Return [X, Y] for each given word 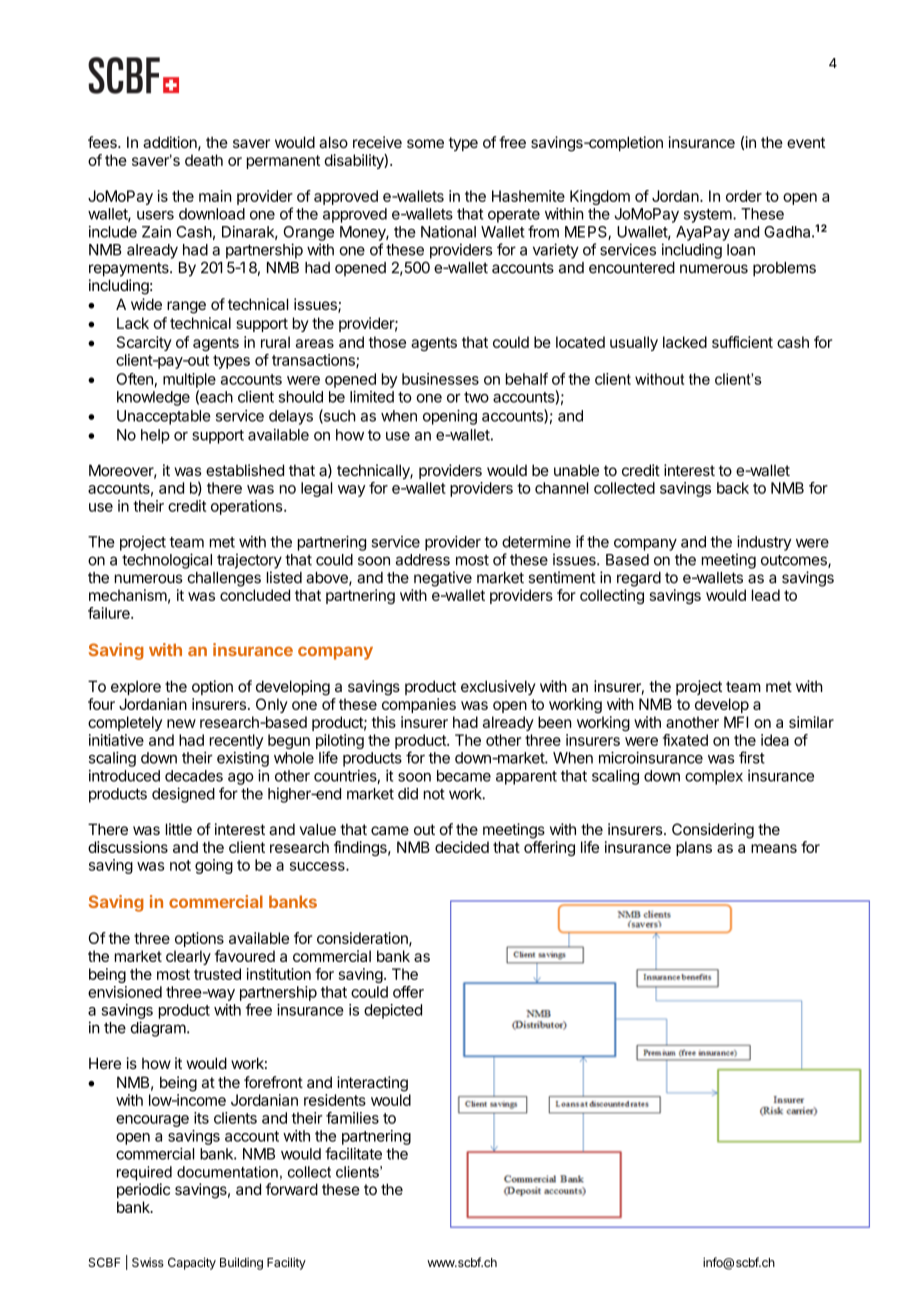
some [425, 143]
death [204, 160]
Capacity [192, 1263]
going [214, 866]
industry [764, 543]
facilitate [353, 1153]
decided [462, 847]
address [423, 560]
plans [694, 848]
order [744, 196]
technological [167, 561]
